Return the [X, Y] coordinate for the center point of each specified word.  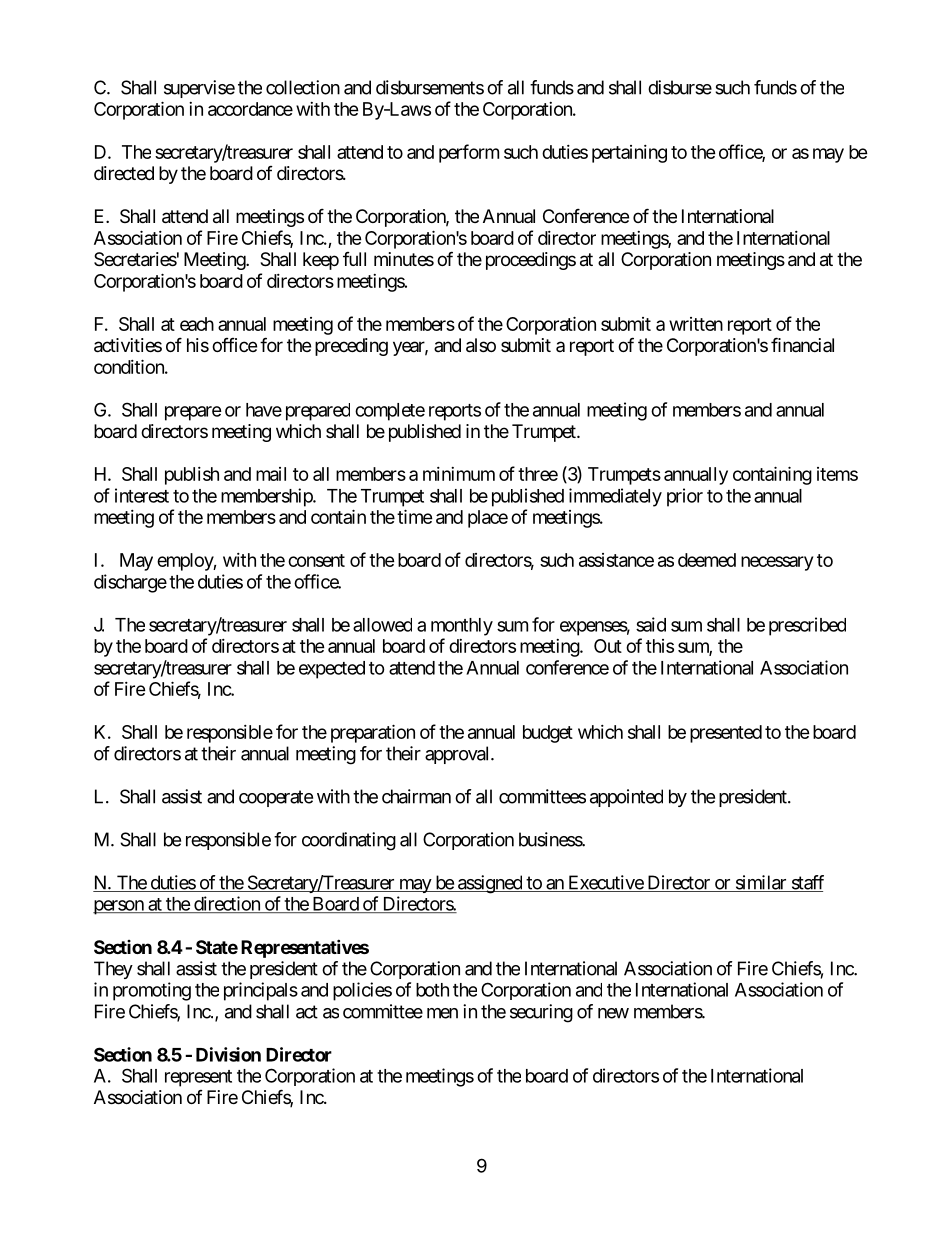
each [197, 324]
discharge [130, 583]
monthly [462, 627]
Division [228, 1054]
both [432, 990]
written [696, 324]
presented [726, 734]
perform [469, 153]
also [481, 345]
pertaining [629, 154]
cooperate [276, 798]
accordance [250, 109]
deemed [707, 560]
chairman [416, 796]
